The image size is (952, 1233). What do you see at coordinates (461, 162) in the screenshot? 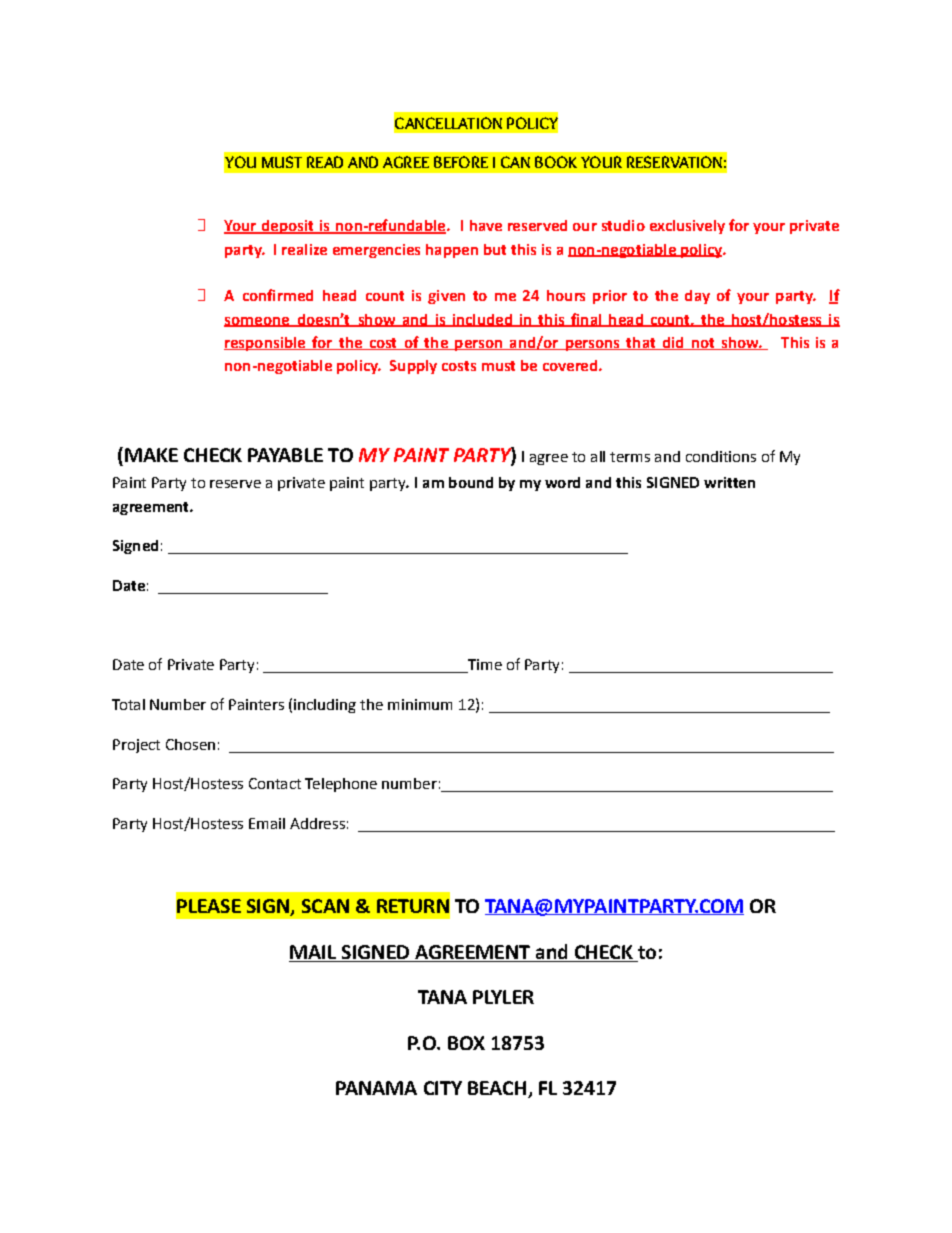
I see `BEFORE` at bounding box center [461, 162].
